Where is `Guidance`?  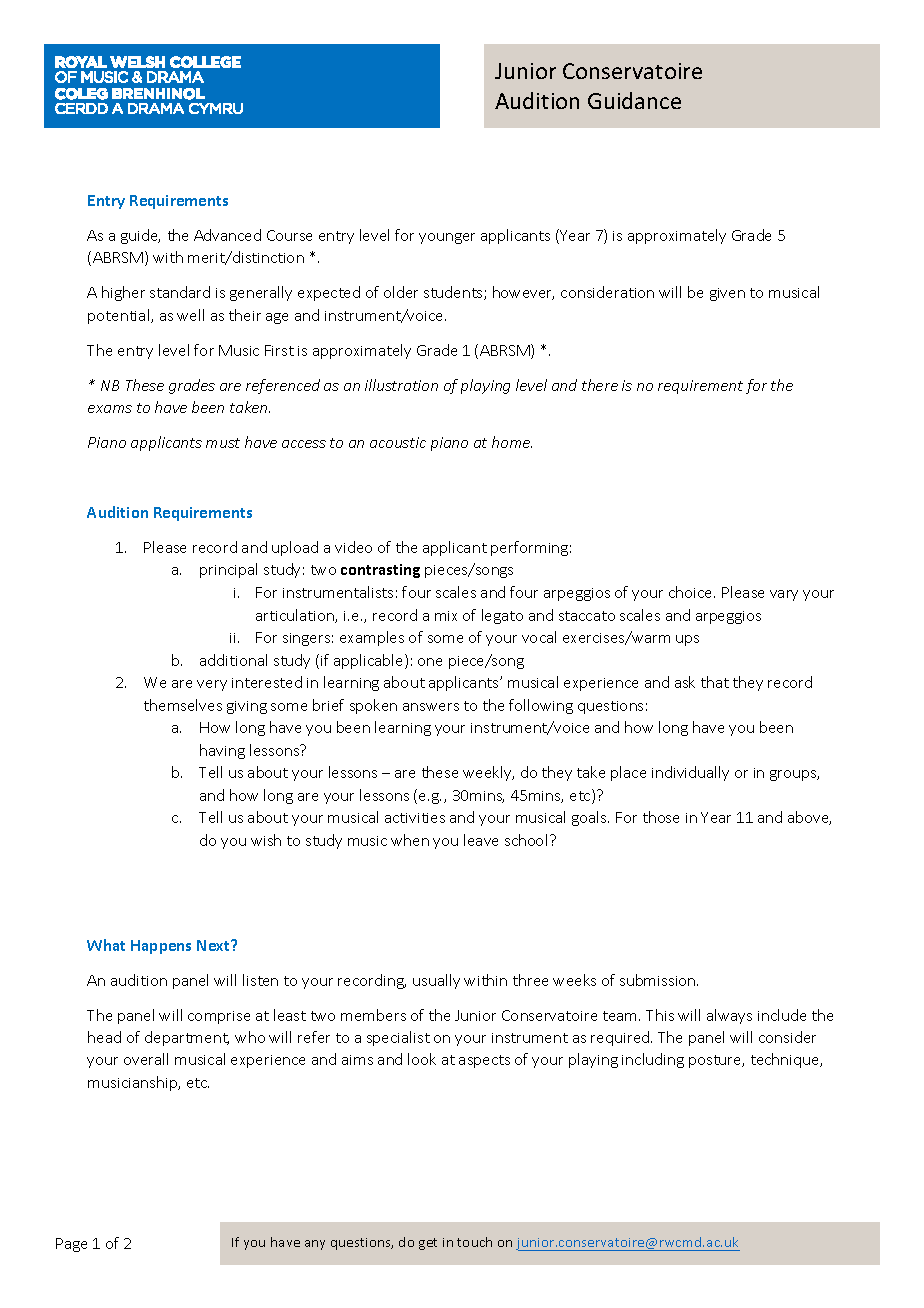 Guidance is located at coordinates (634, 100).
